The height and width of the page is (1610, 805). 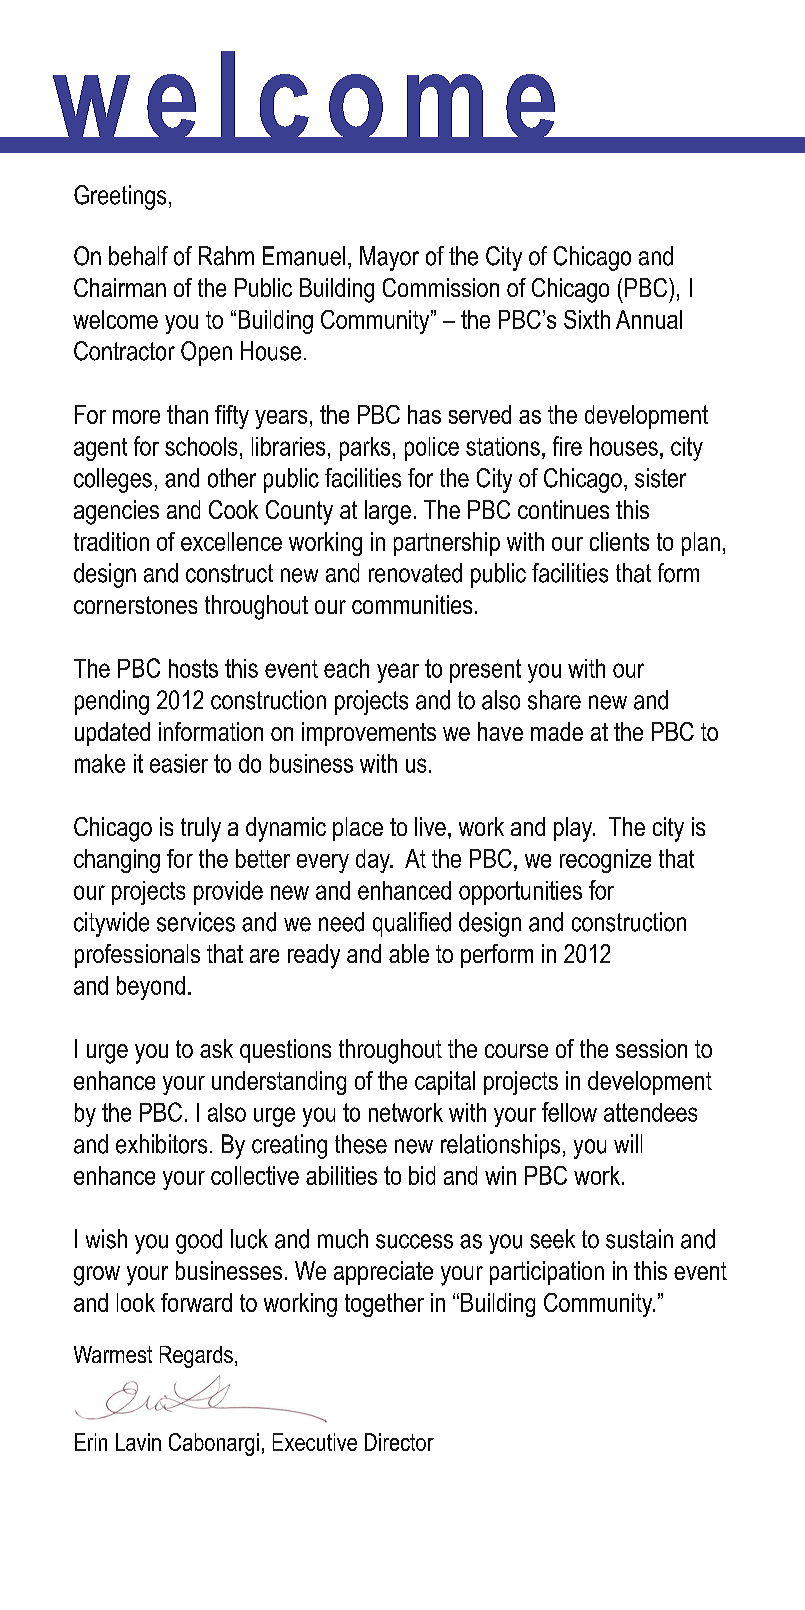 What do you see at coordinates (605, 861) in the page?
I see `recognize` at bounding box center [605, 861].
